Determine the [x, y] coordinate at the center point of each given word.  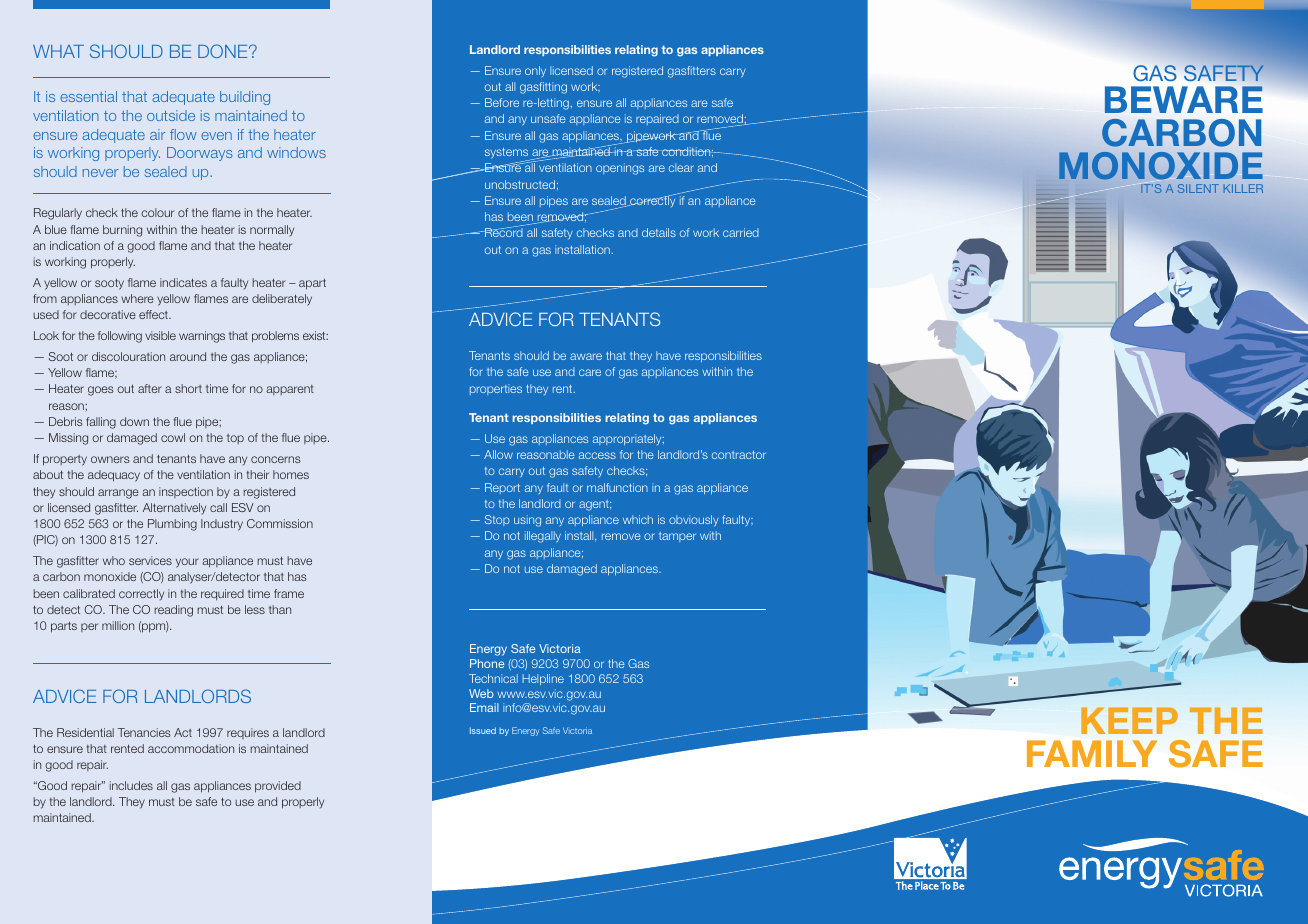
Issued [483, 730]
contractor [739, 455]
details [659, 232]
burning [122, 231]
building [245, 98]
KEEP [1129, 720]
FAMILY [1092, 753]
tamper [677, 537]
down [134, 421]
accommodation [191, 748]
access [597, 455]
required [222, 595]
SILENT [1198, 188]
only [535, 71]
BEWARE [1184, 99]
